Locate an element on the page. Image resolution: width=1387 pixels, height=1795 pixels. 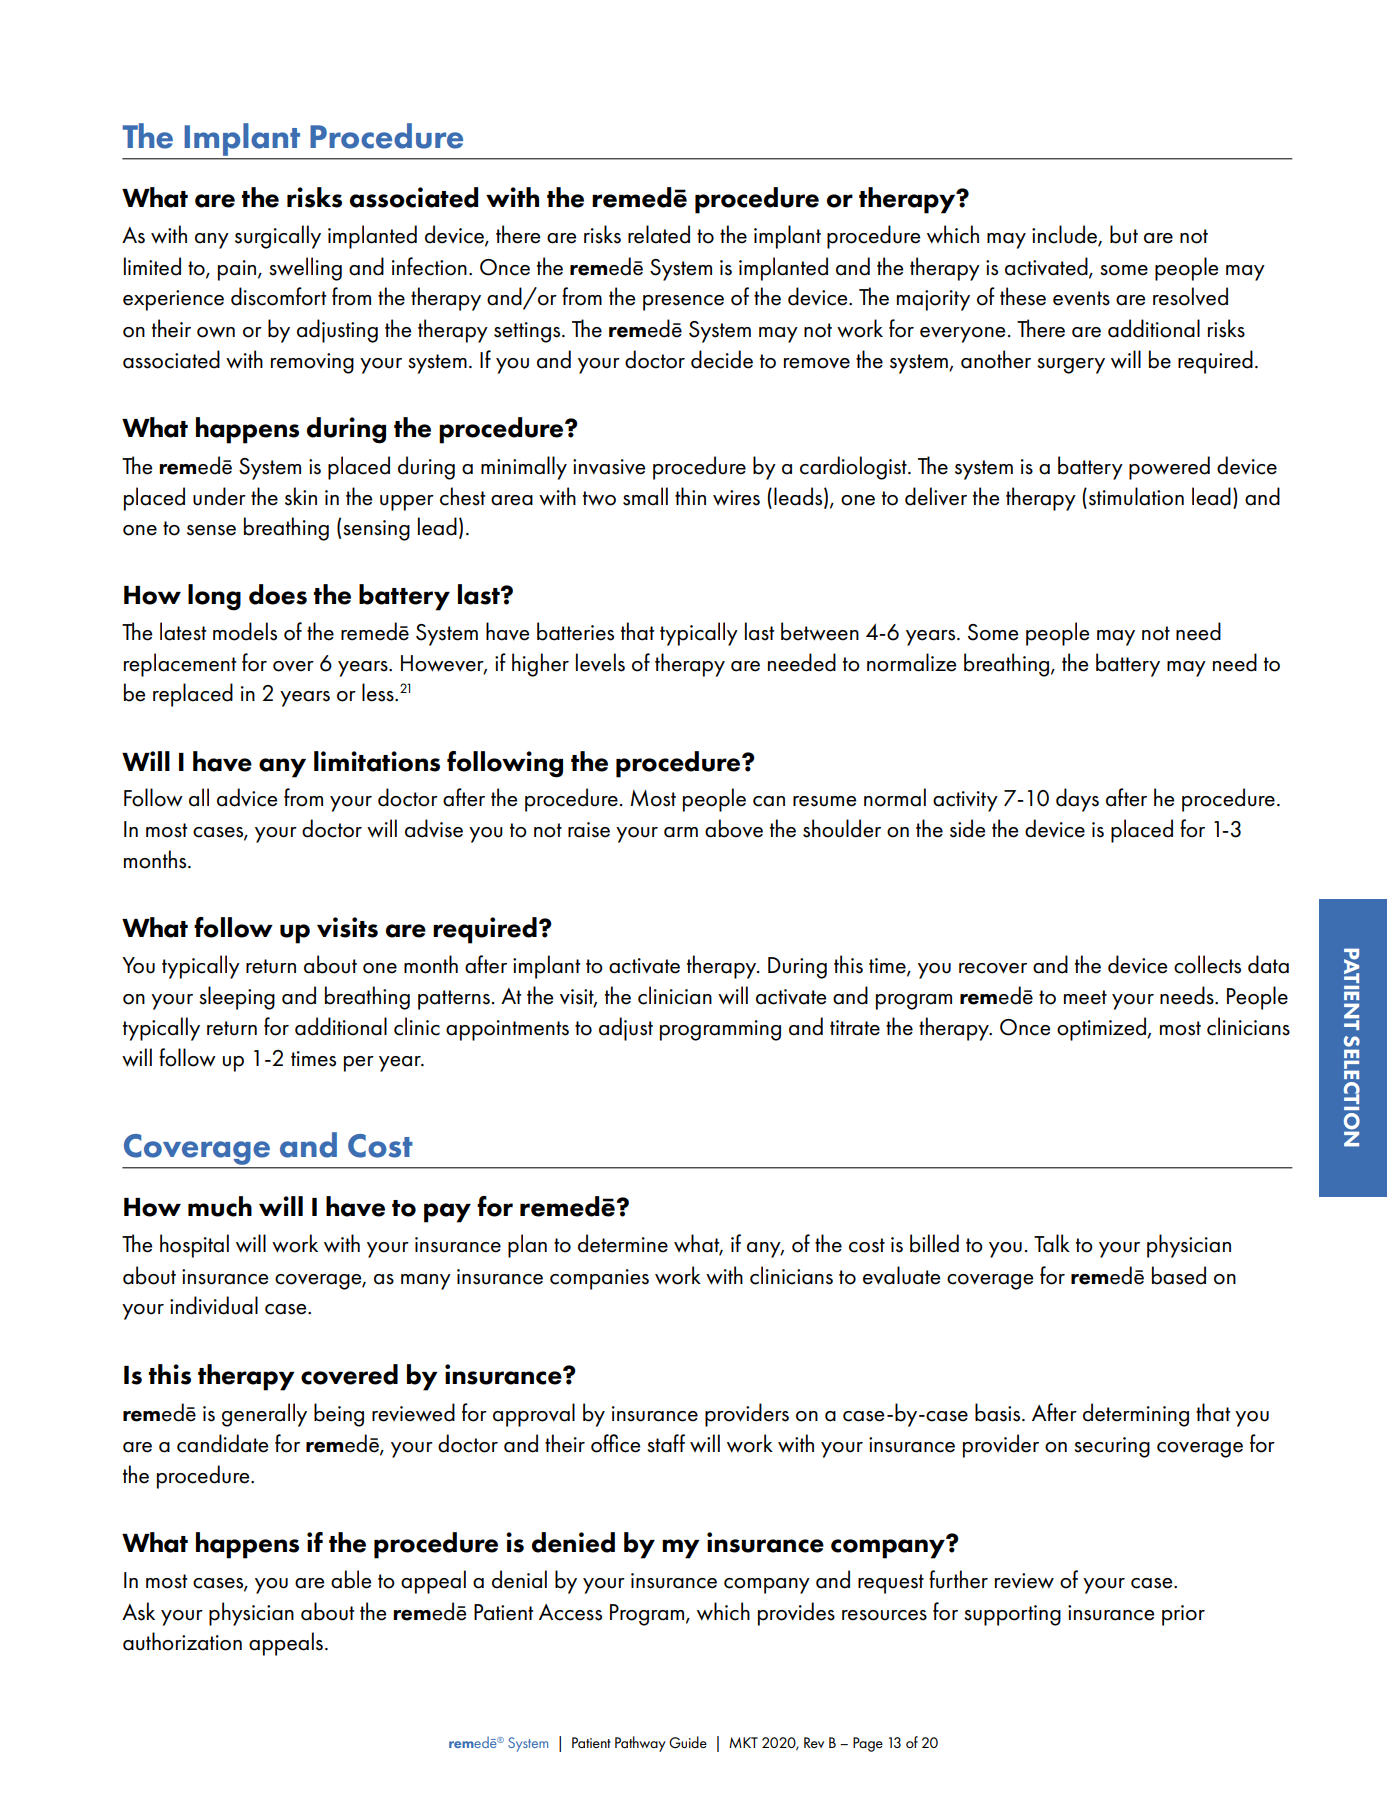
presence is located at coordinates (683, 303).
